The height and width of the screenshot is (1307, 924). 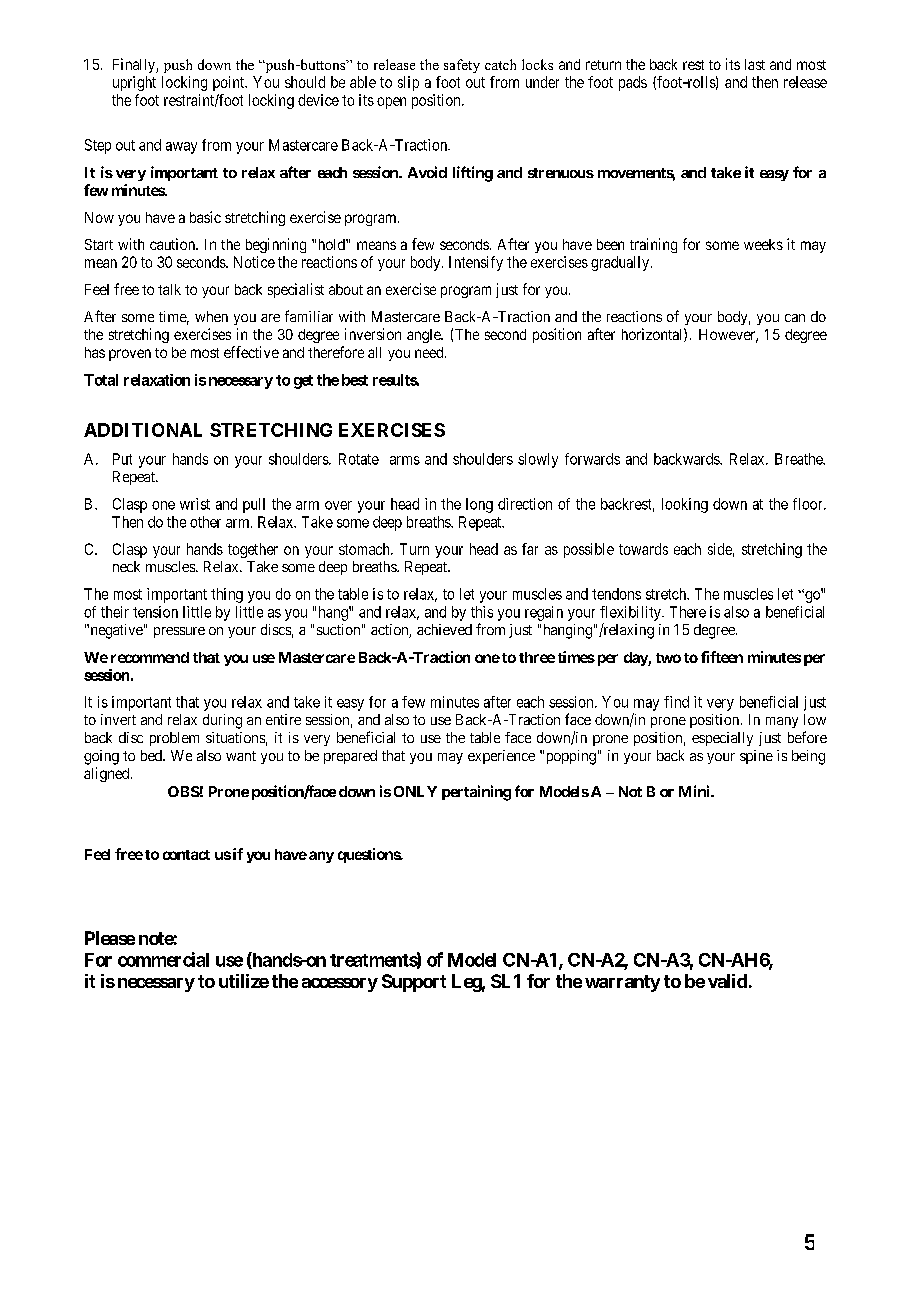 I want to click on last, so click(x=755, y=64).
